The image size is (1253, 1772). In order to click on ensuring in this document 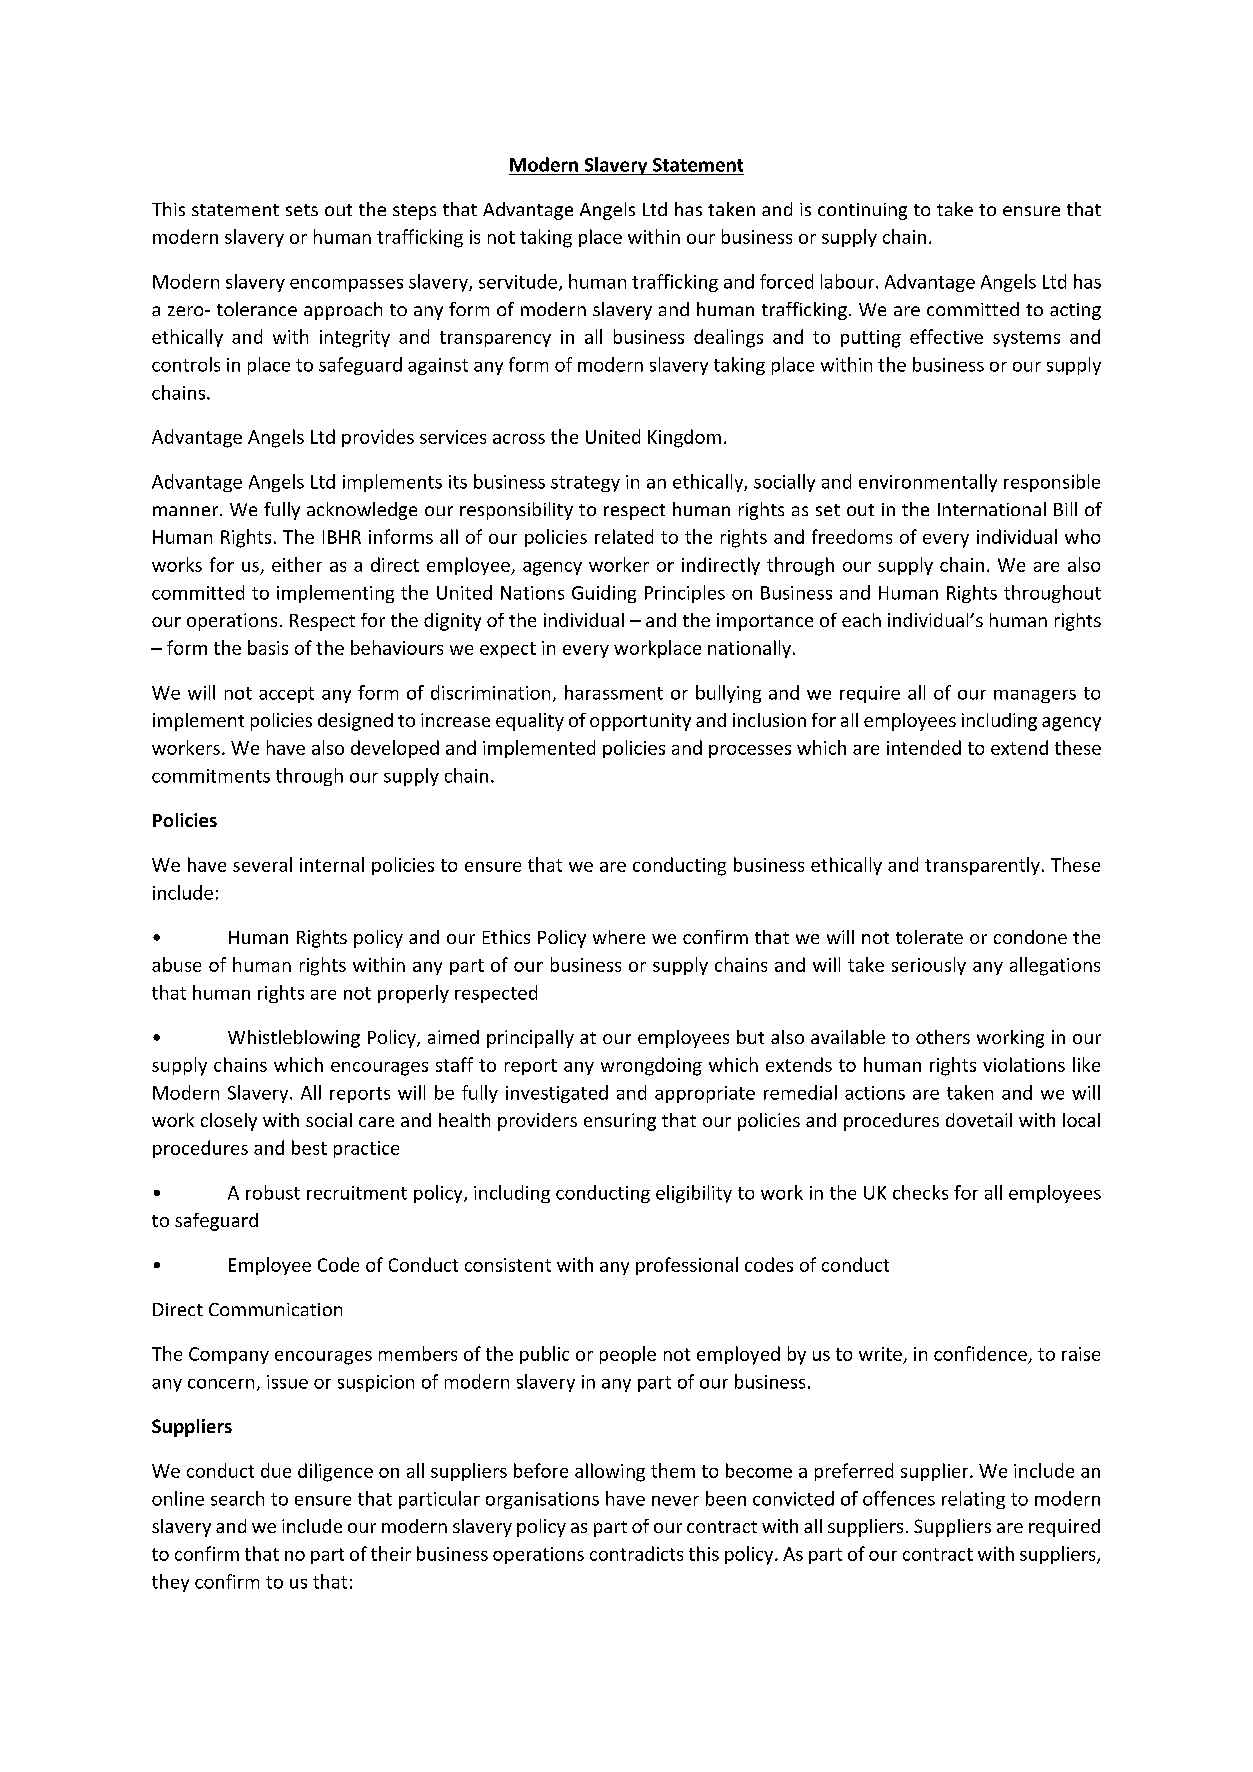, I will do `click(620, 1122)`.
